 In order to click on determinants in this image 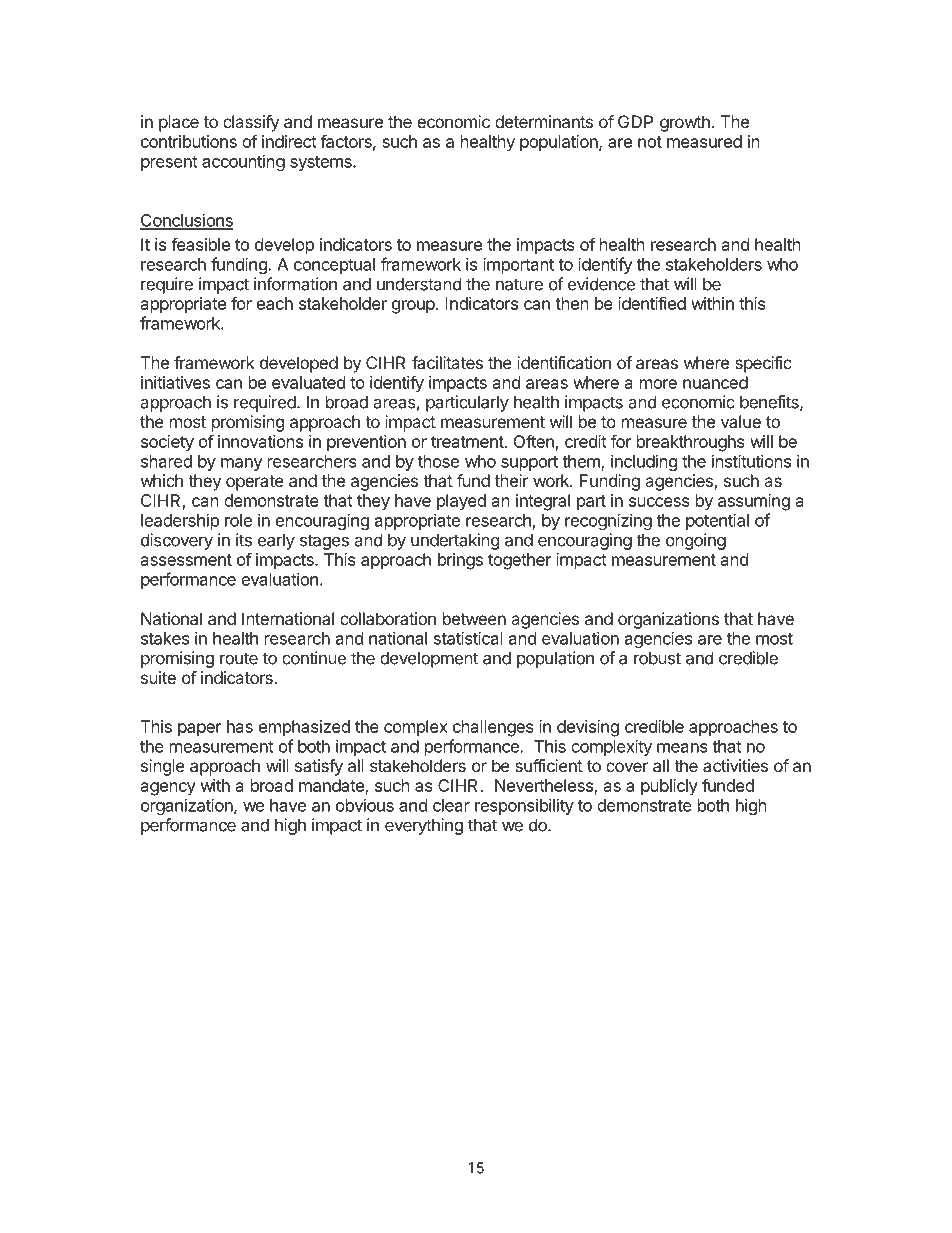, I will do `click(544, 121)`.
